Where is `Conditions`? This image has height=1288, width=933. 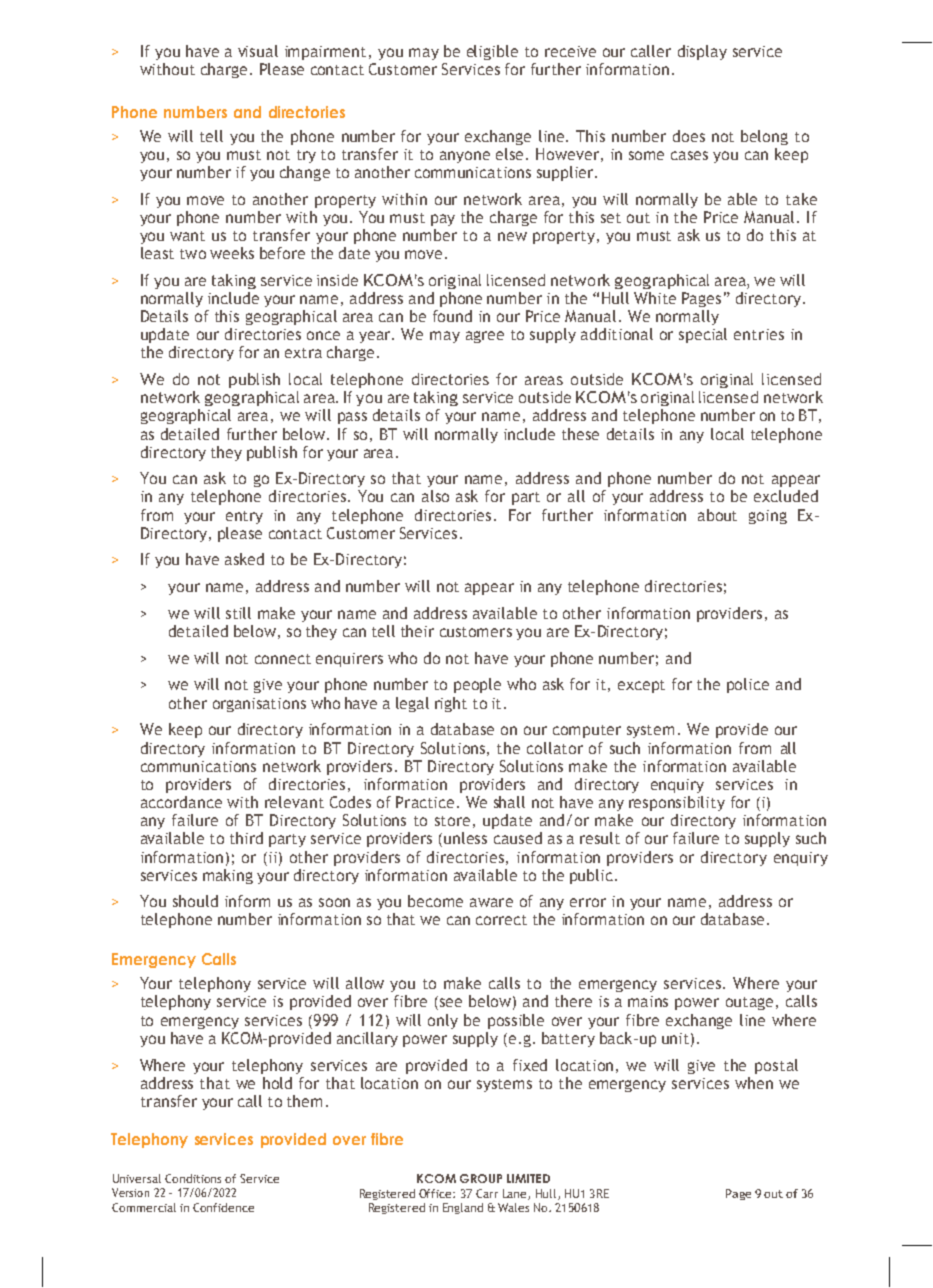 Conditions is located at coordinates (193, 1178).
